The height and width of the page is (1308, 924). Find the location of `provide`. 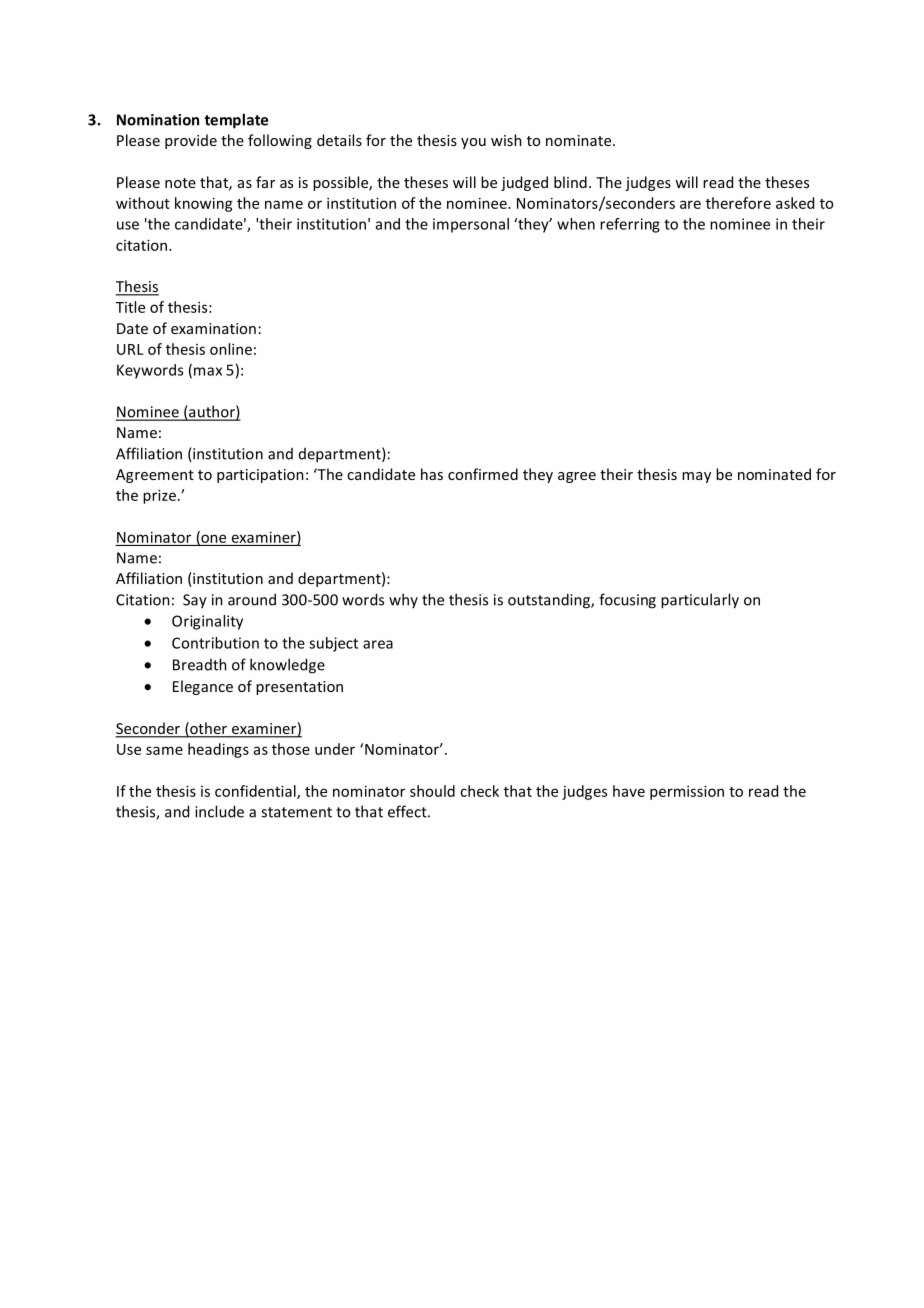

provide is located at coordinates (191, 141).
